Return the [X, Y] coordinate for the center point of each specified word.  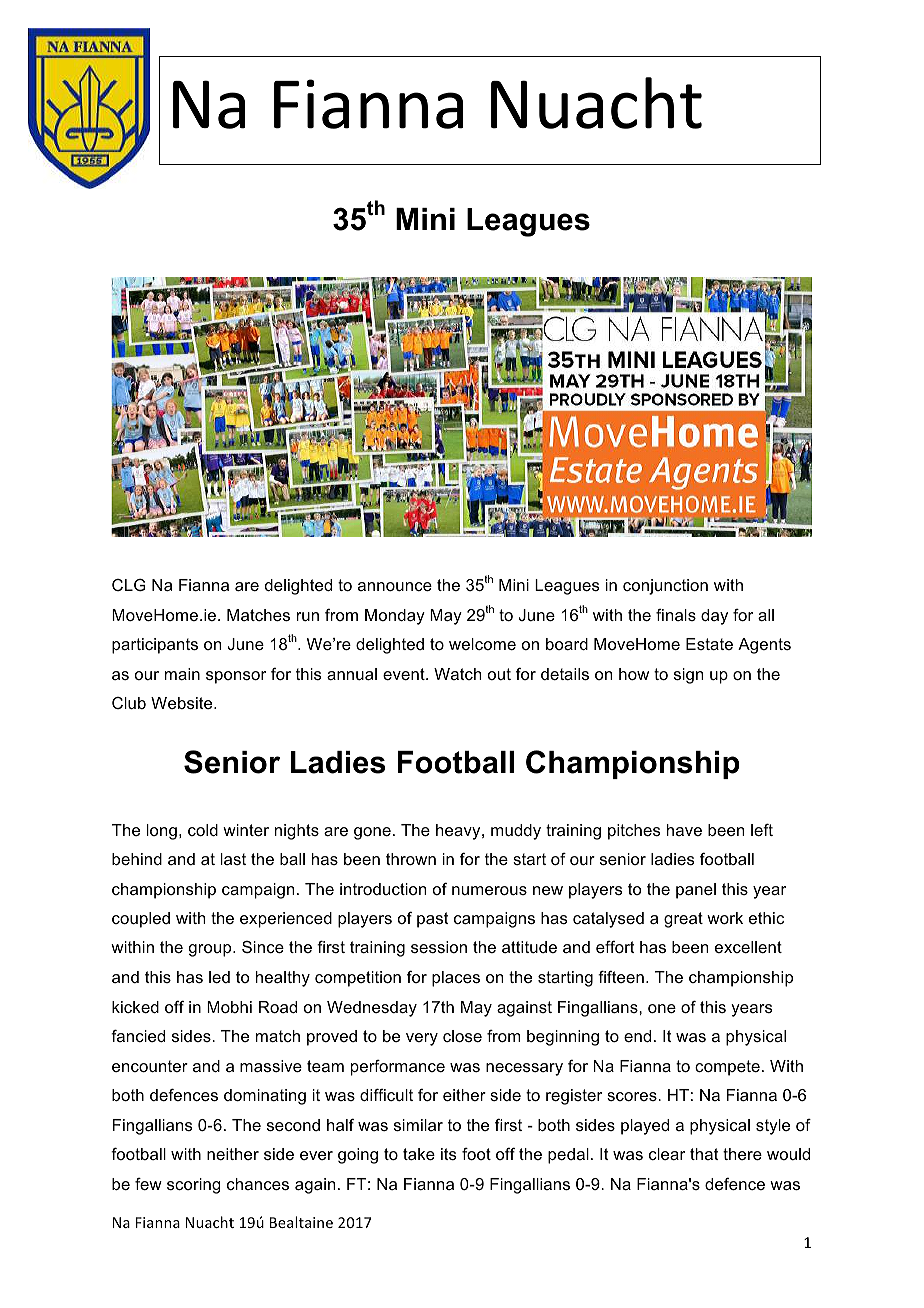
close [462, 1036]
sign [688, 676]
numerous [489, 890]
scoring [194, 1186]
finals [676, 615]
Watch [457, 674]
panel [696, 891]
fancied [138, 1036]
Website [183, 703]
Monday [395, 617]
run [308, 616]
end [637, 1036]
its [449, 1154]
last [233, 859]
